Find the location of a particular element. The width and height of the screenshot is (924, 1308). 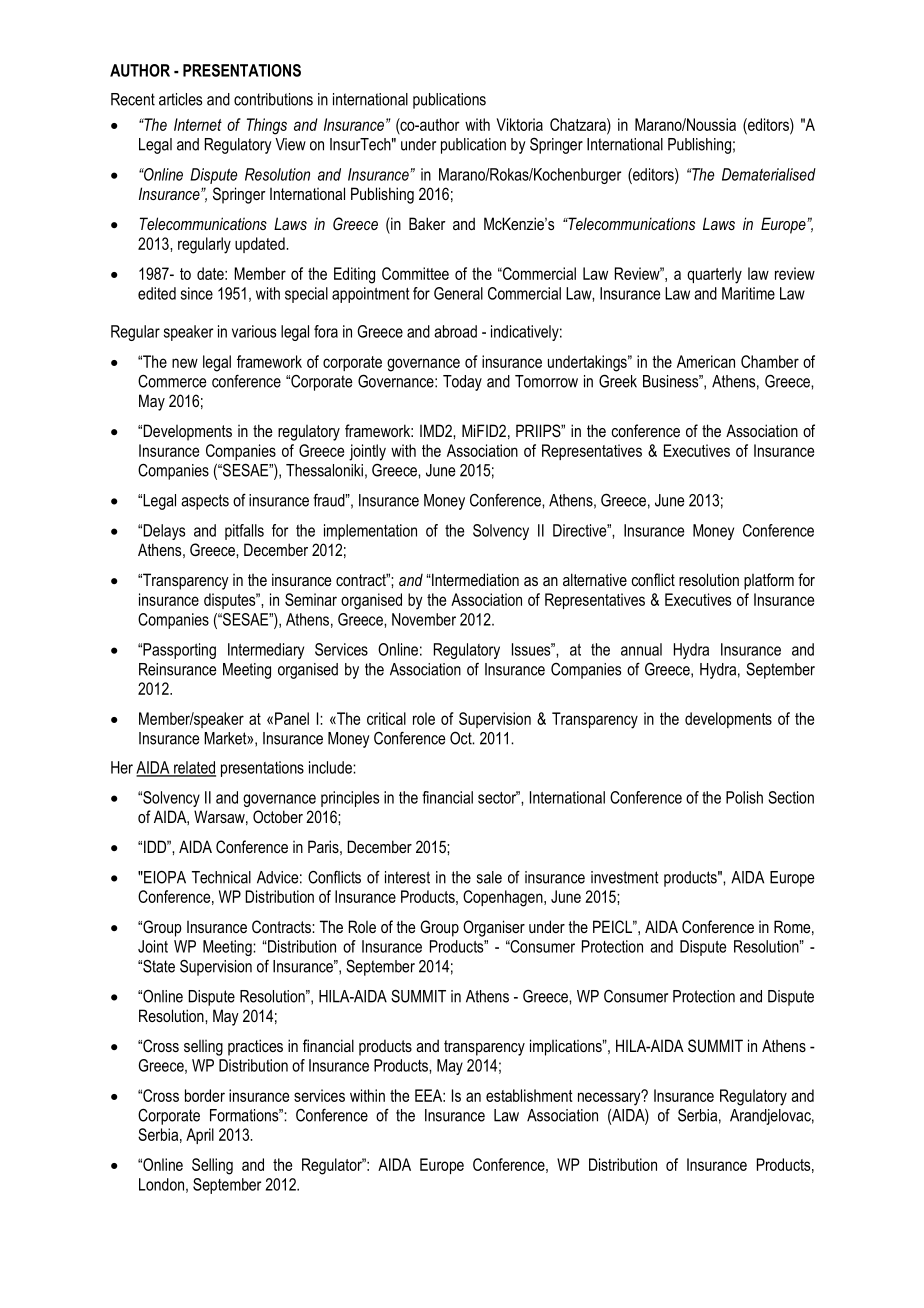

American is located at coordinates (706, 361).
